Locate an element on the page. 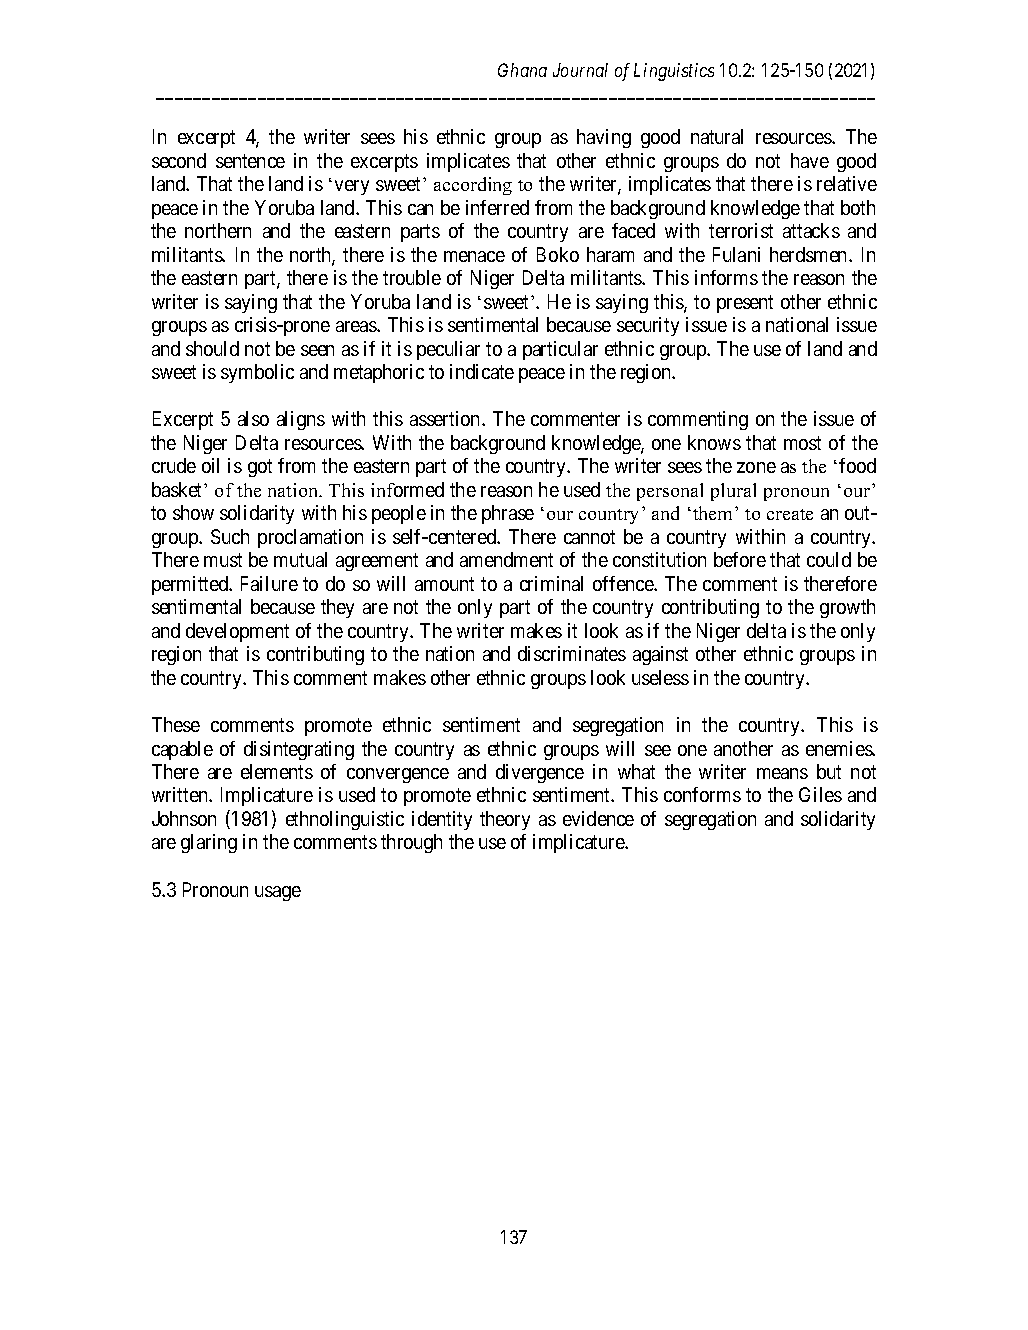  should is located at coordinates (212, 348).
